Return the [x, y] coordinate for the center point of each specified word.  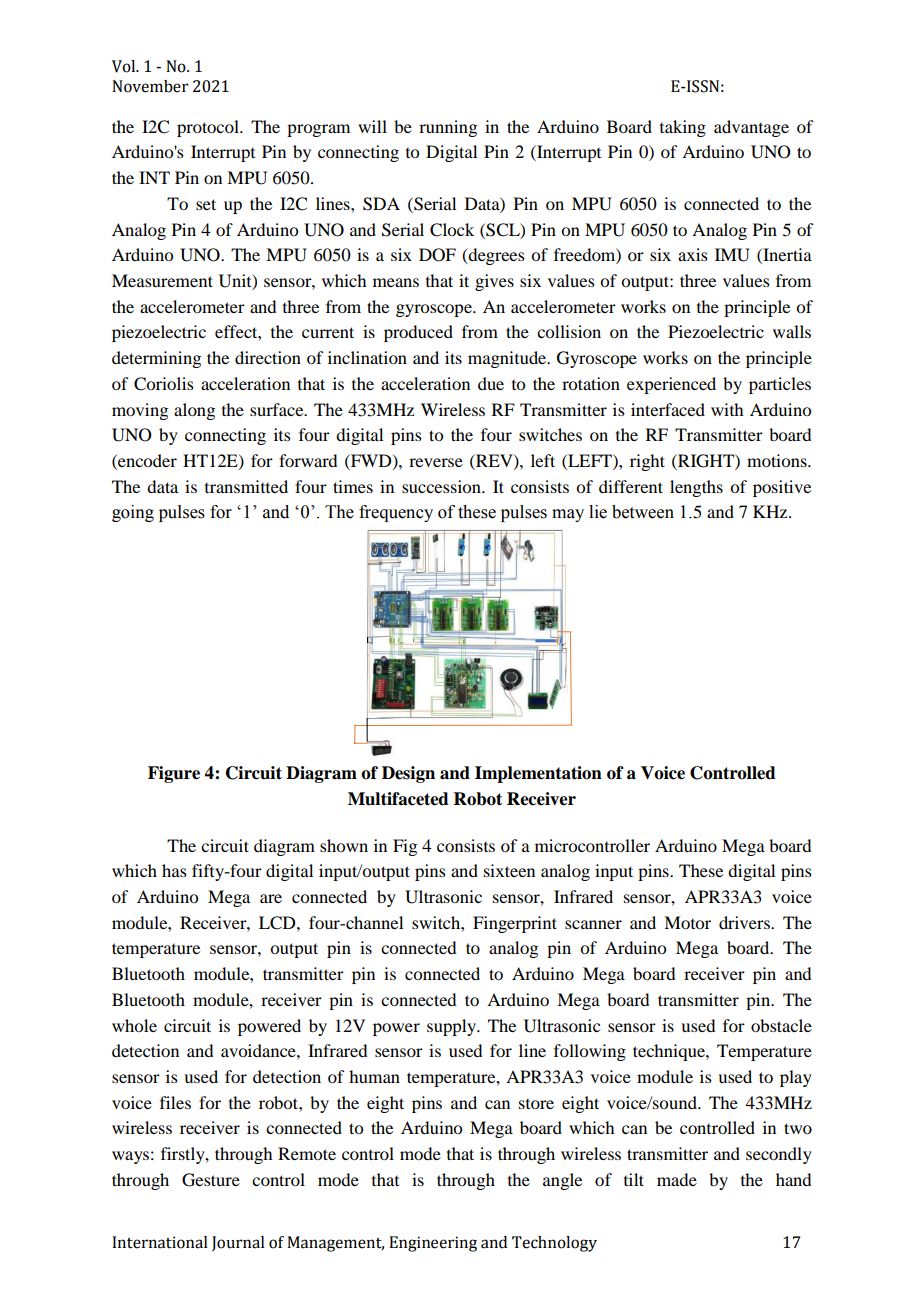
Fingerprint [515, 924]
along [194, 411]
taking [683, 128]
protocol [209, 128]
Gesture [211, 1180]
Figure [174, 774]
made [677, 1179]
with [727, 409]
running [448, 128]
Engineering [433, 1244]
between [643, 512]
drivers [745, 922]
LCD [278, 923]
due [491, 383]
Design [408, 774]
